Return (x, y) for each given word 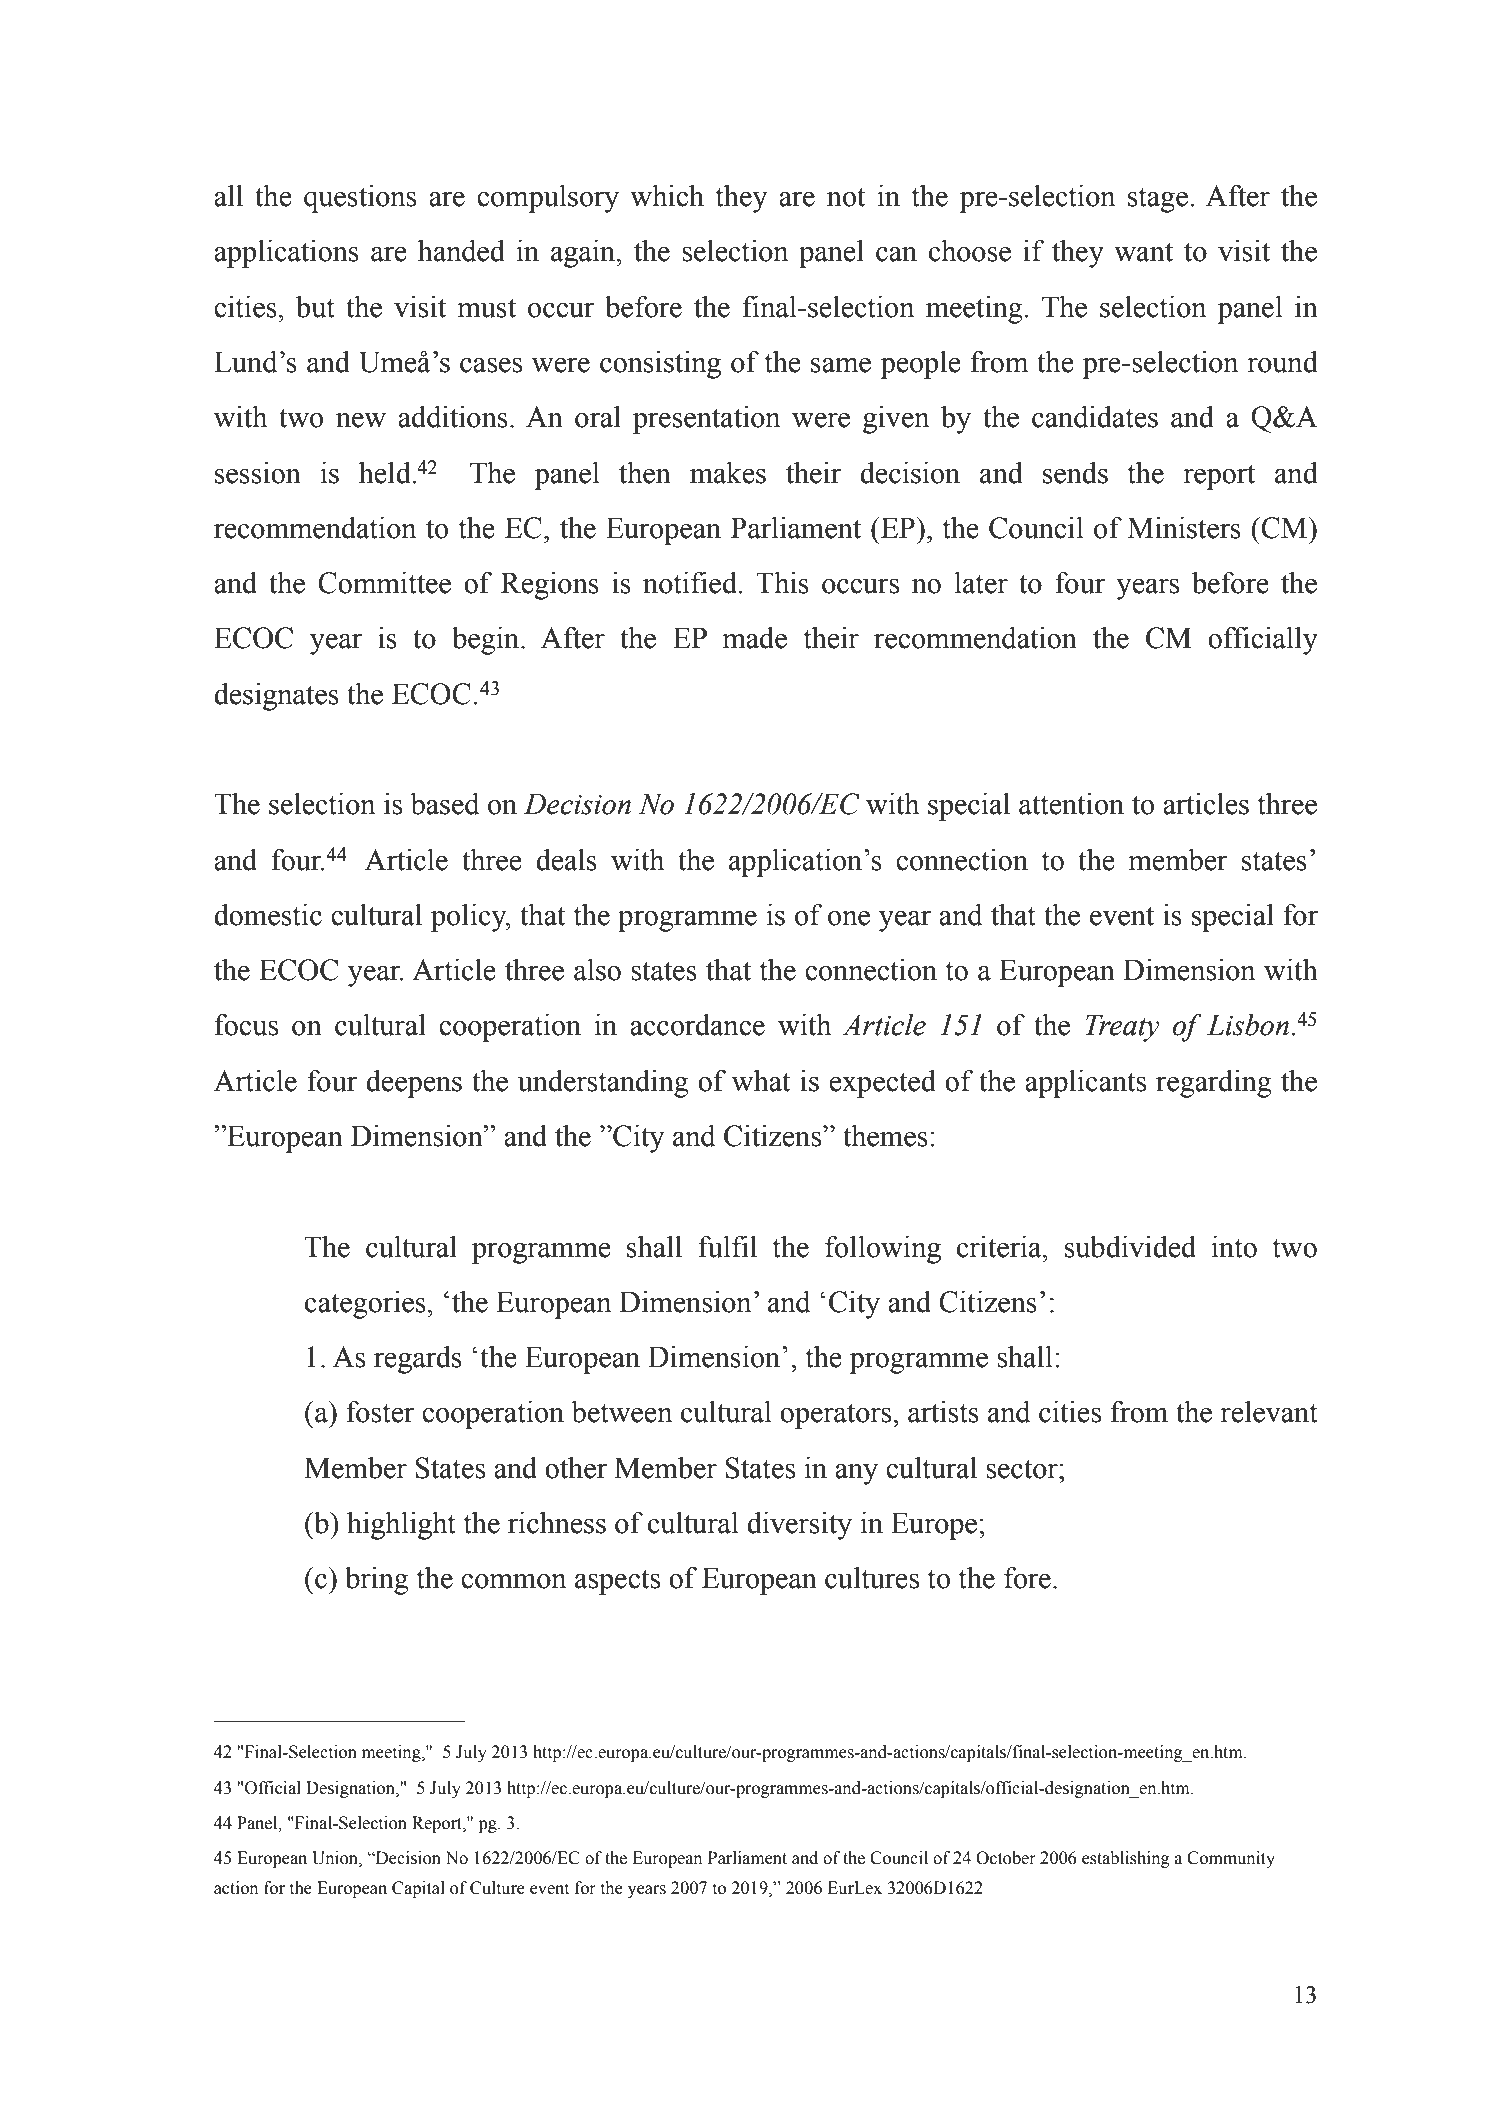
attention (1071, 804)
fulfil (727, 1247)
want (1143, 252)
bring (377, 1581)
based (444, 804)
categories (365, 1305)
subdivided (1130, 1247)
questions (360, 199)
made (754, 638)
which (667, 196)
